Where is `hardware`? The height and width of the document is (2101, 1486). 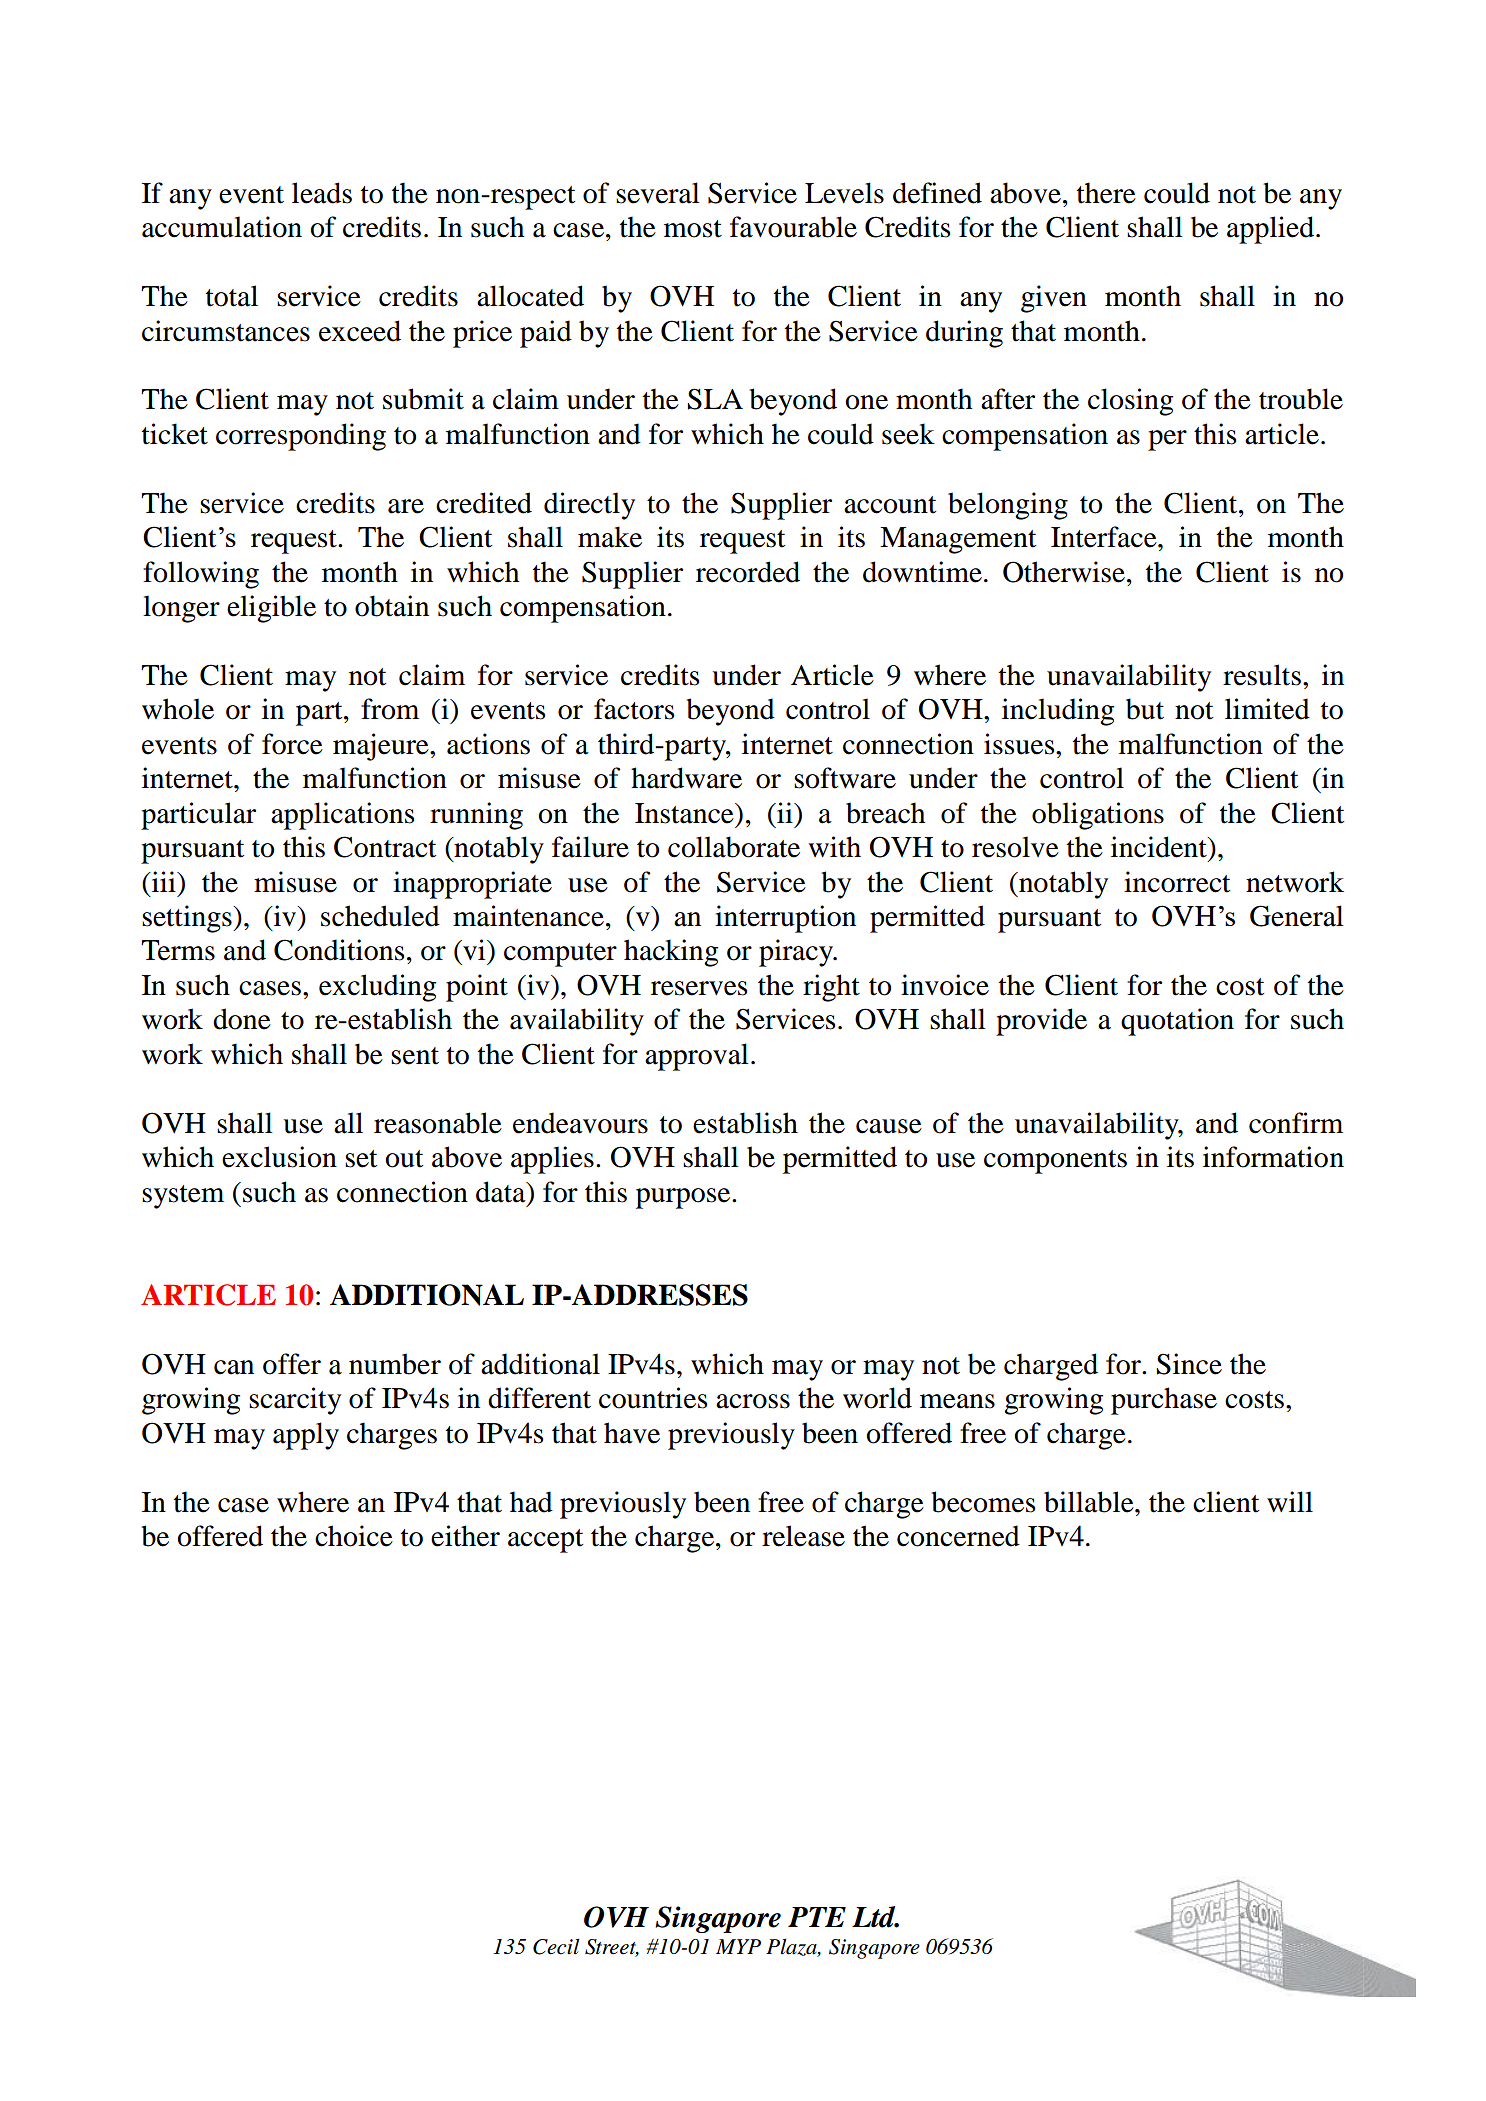
hardware is located at coordinates (686, 778).
